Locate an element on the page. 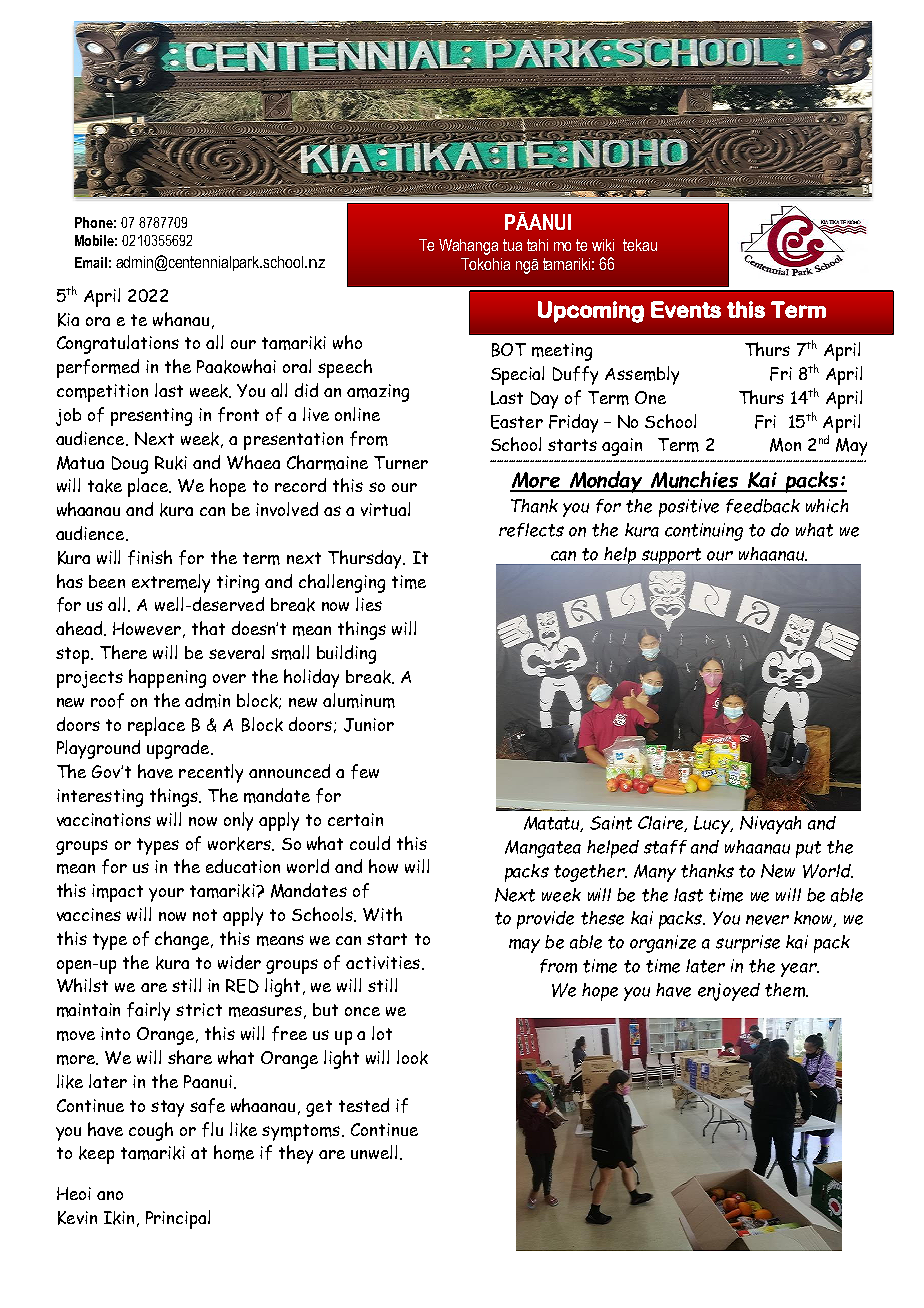 The image size is (924, 1308). Lucy is located at coordinates (713, 825).
